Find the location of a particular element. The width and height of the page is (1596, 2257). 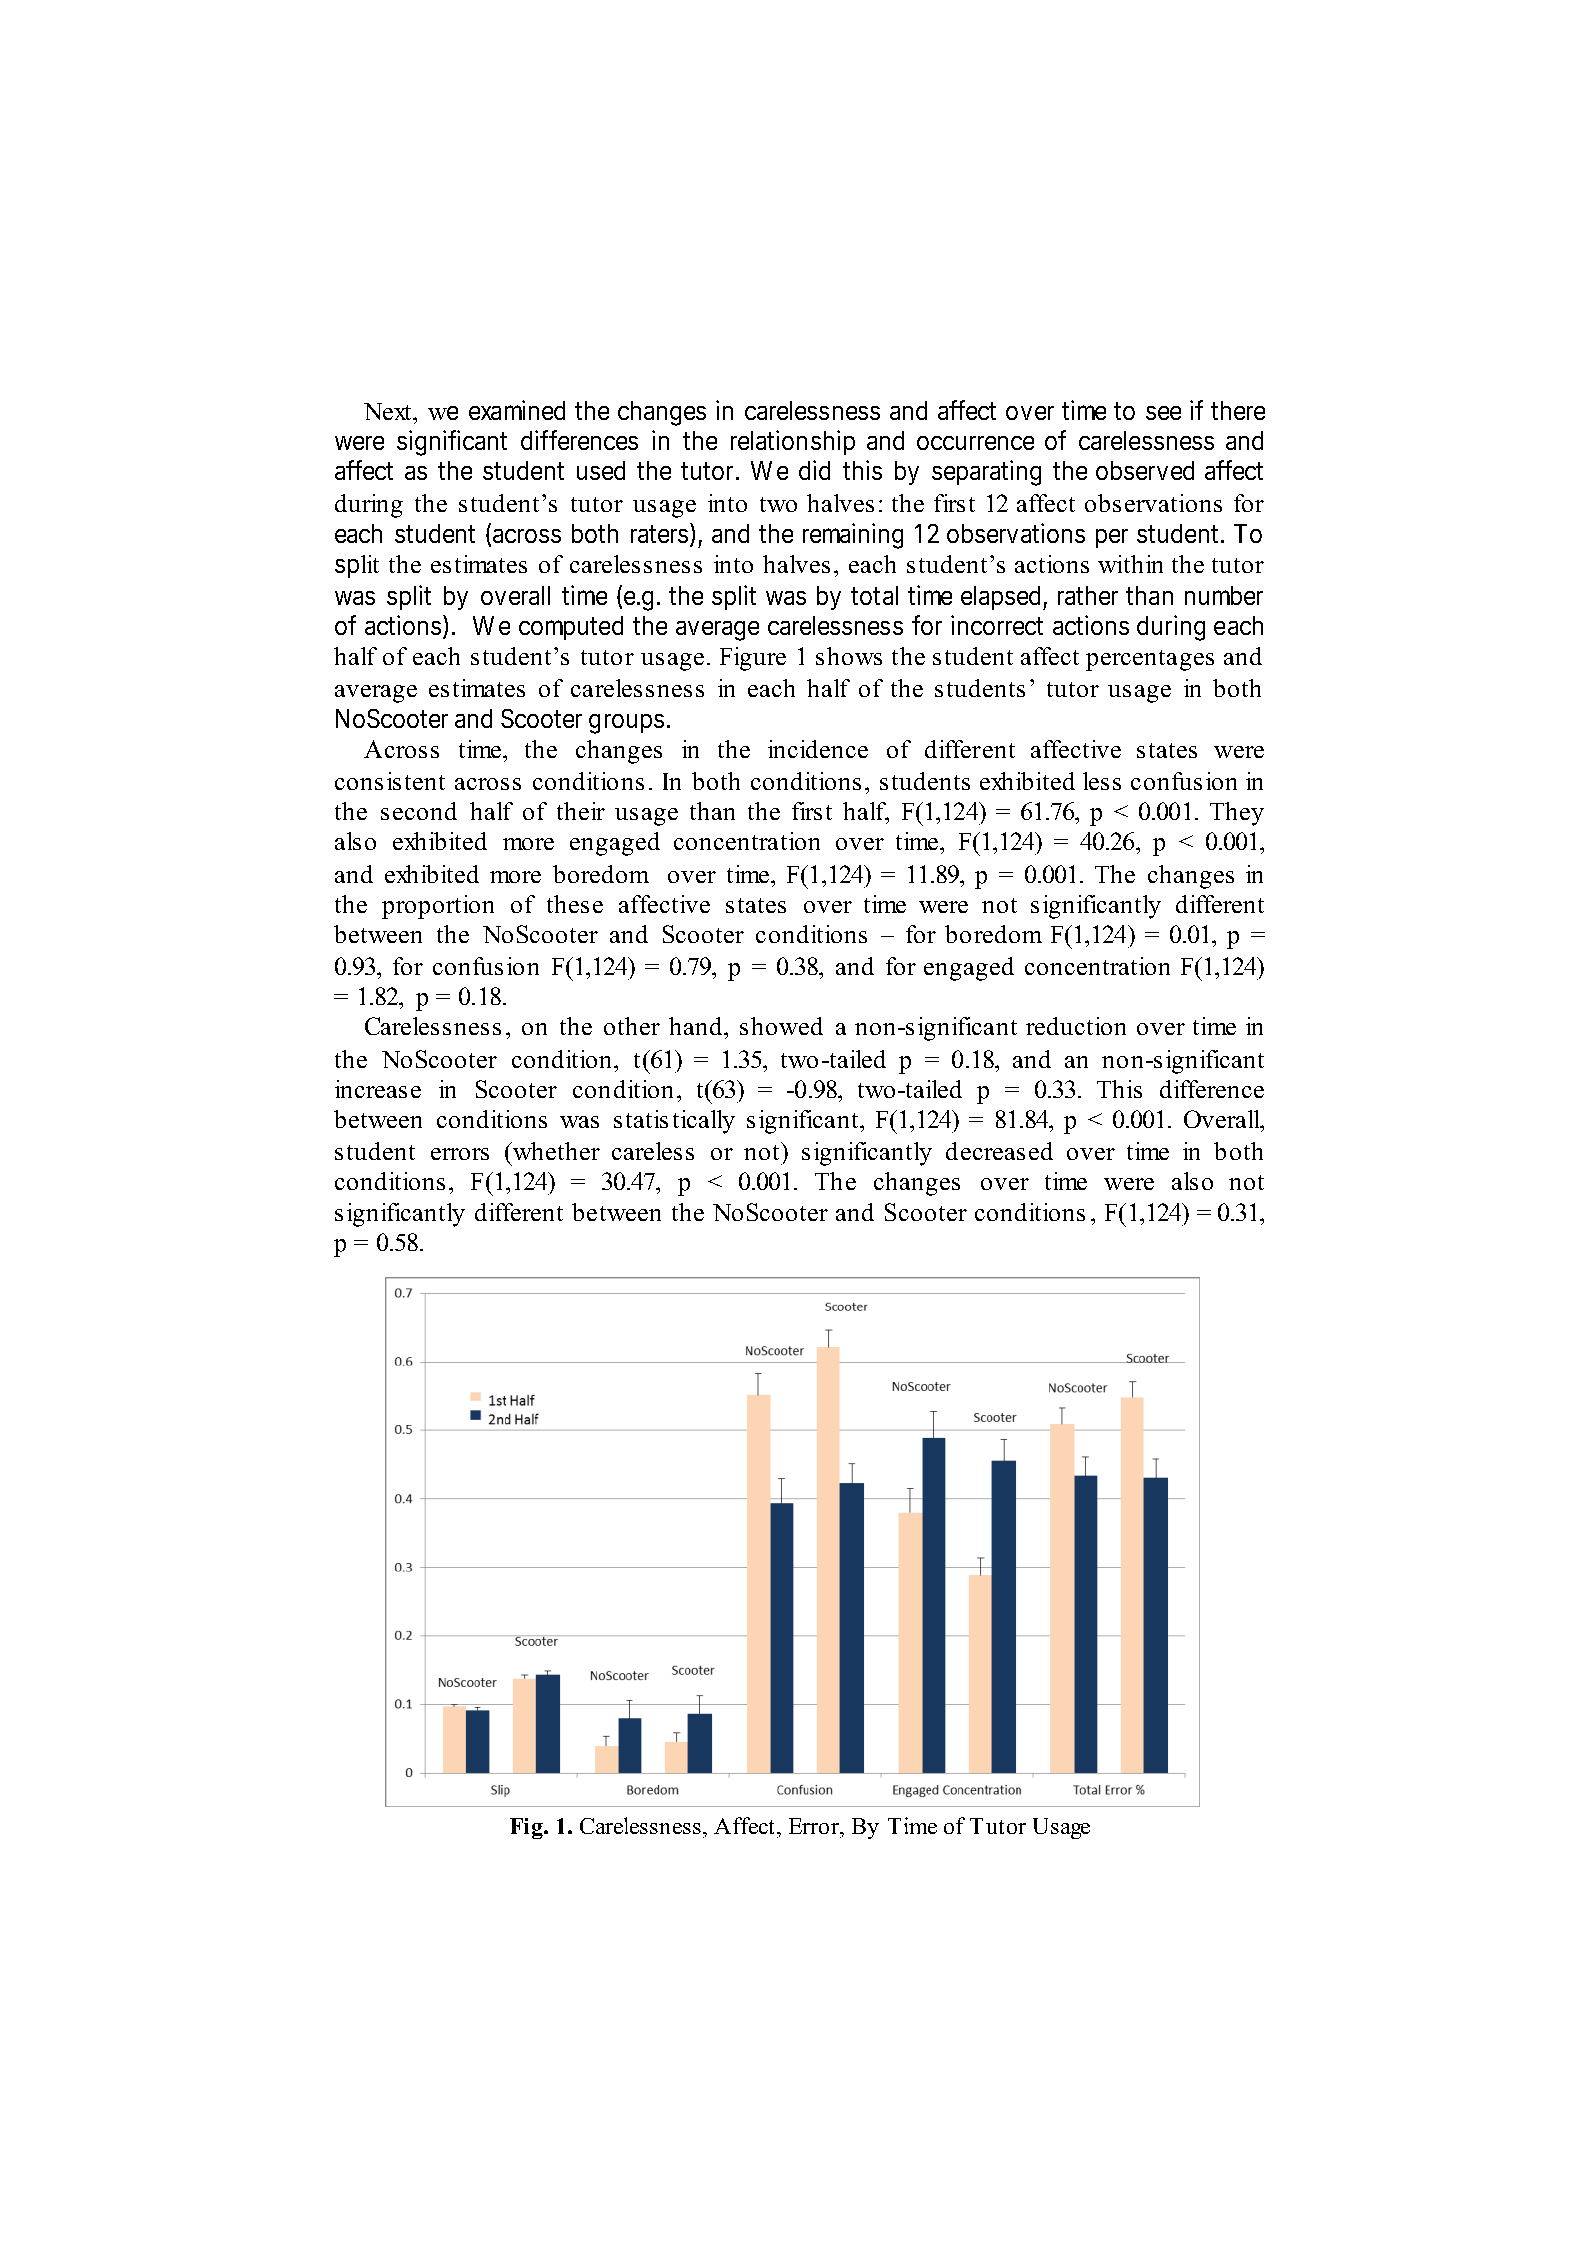

groups is located at coordinates (626, 724).
